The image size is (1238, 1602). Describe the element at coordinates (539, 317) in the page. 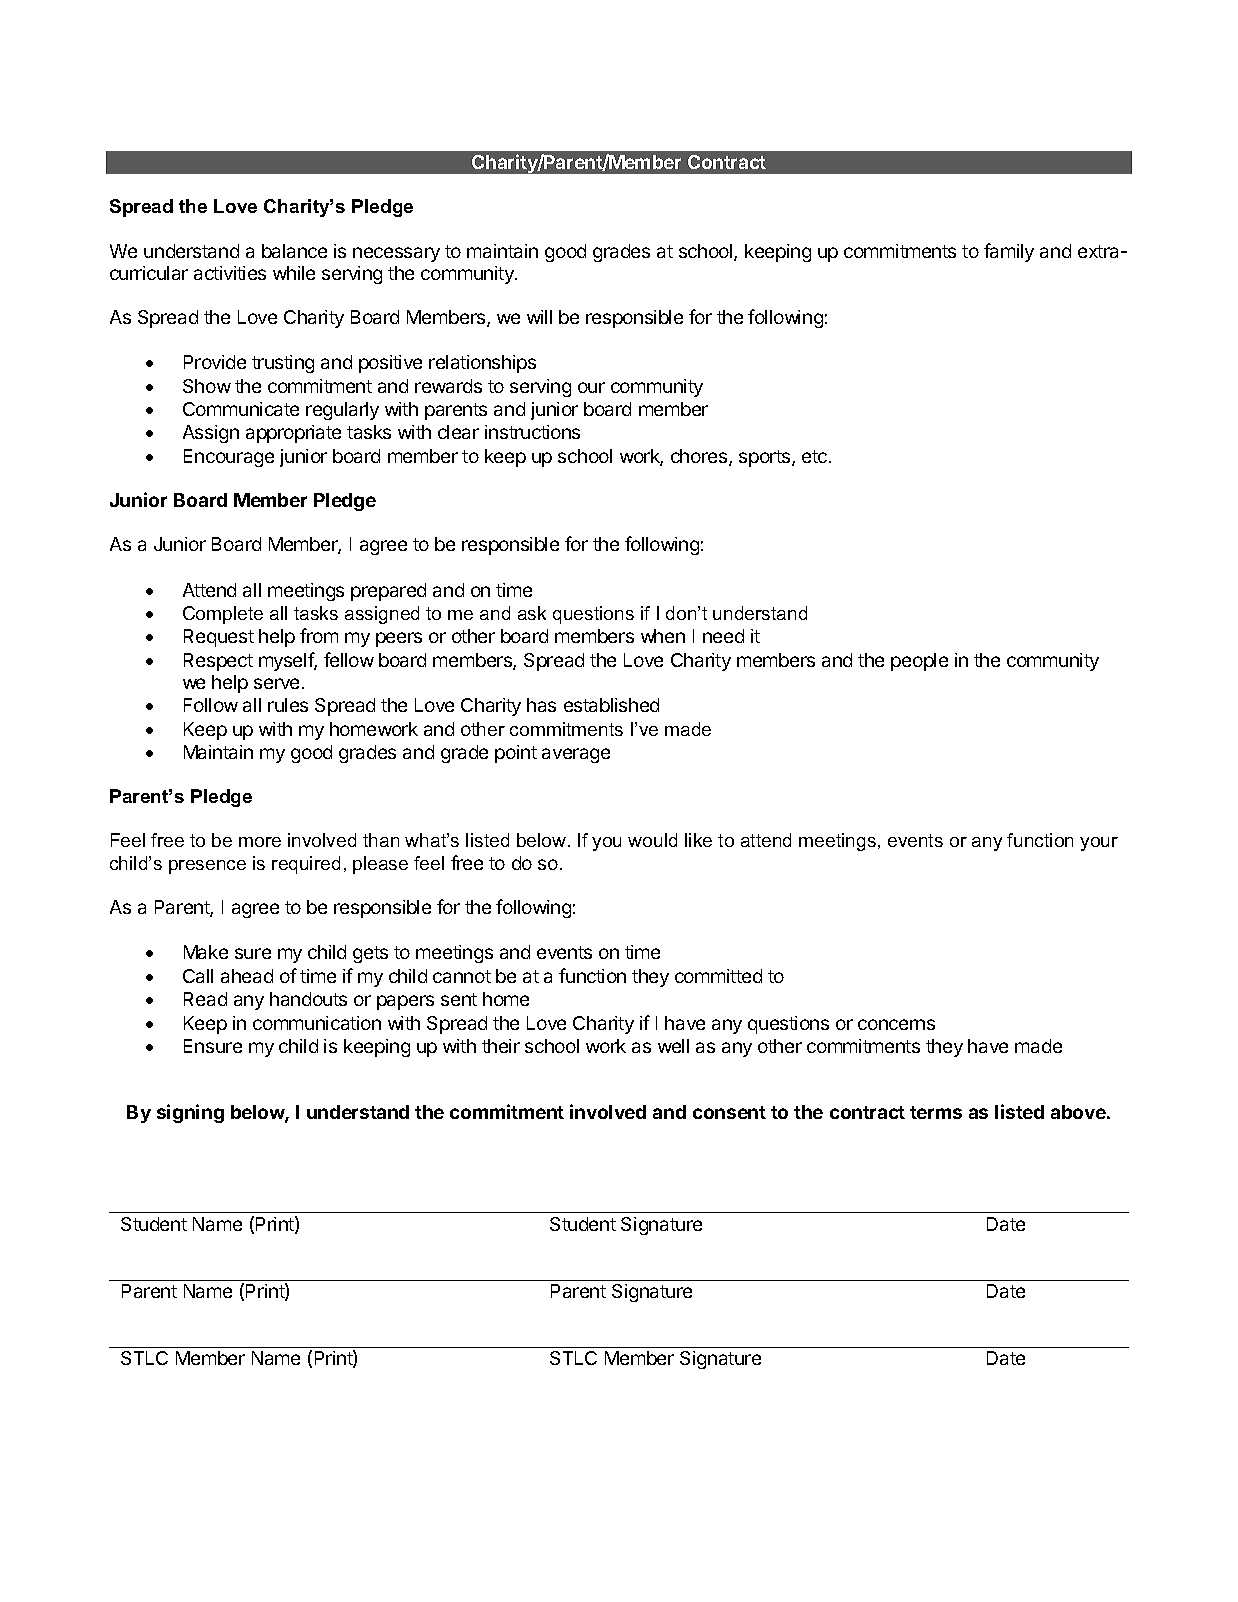

I see `will` at that location.
